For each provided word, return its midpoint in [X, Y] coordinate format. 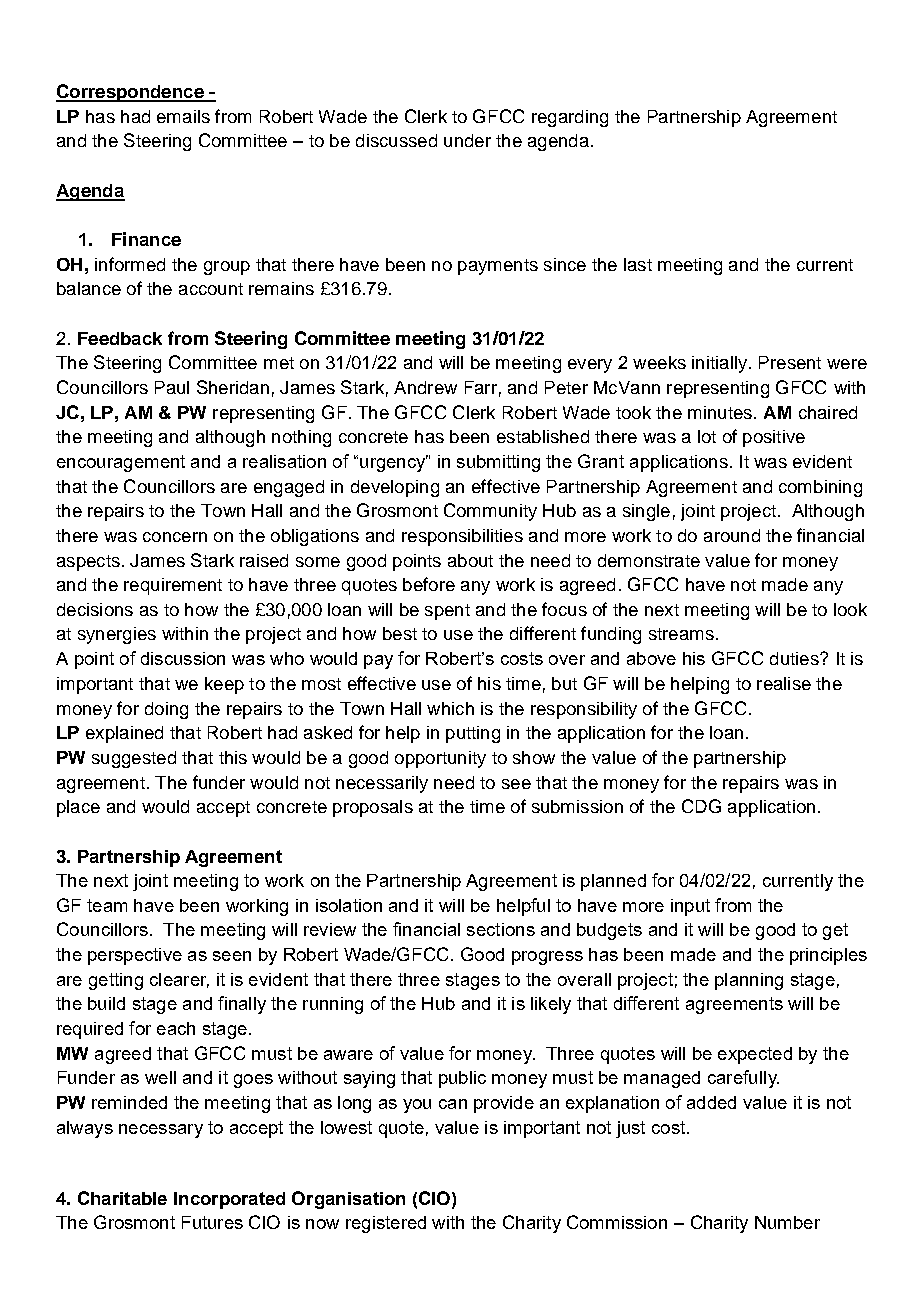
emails [183, 116]
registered [386, 1224]
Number [787, 1222]
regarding [570, 118]
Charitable [122, 1198]
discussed [396, 140]
